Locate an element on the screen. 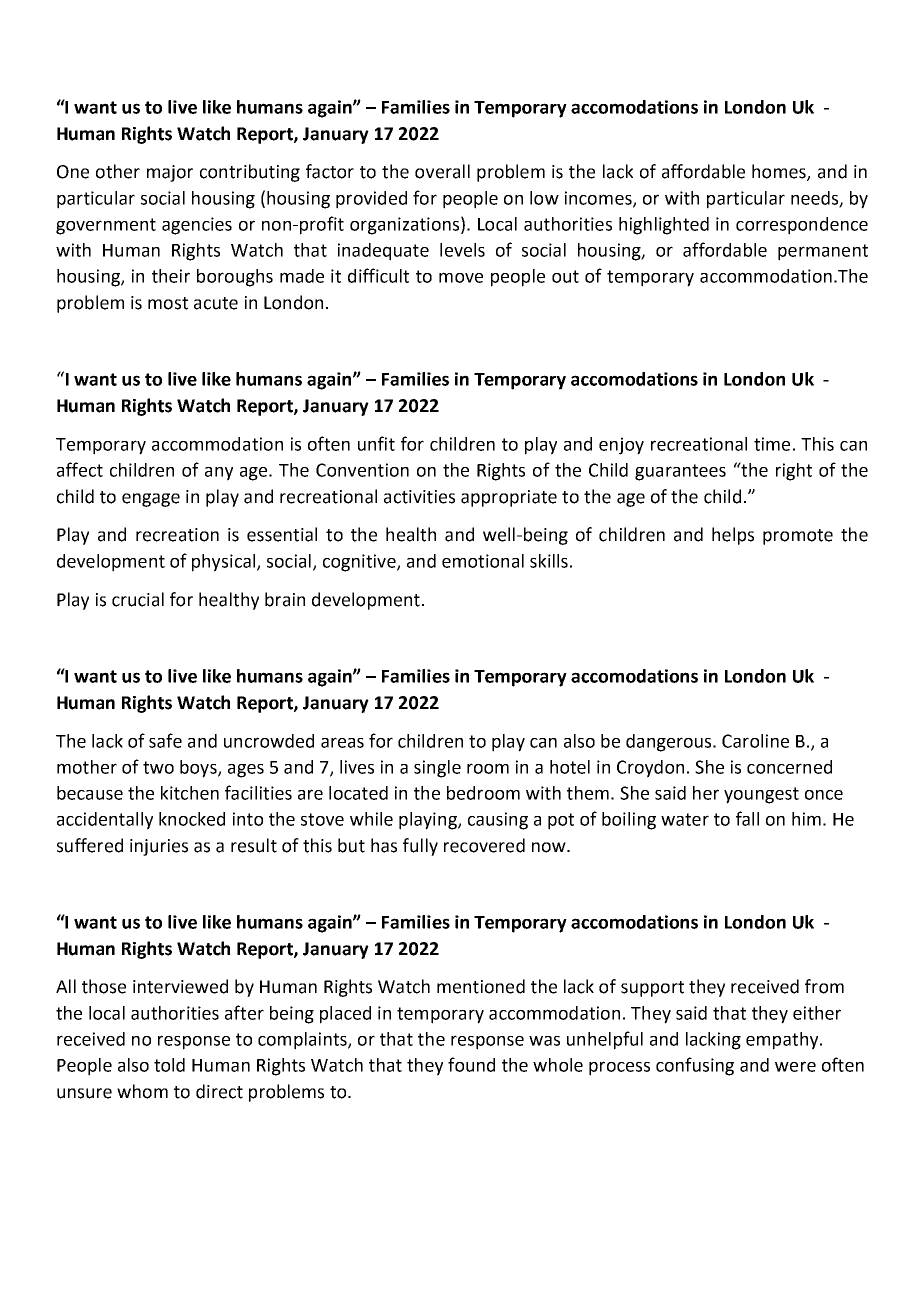 The width and height of the screenshot is (924, 1308). two is located at coordinates (158, 767).
